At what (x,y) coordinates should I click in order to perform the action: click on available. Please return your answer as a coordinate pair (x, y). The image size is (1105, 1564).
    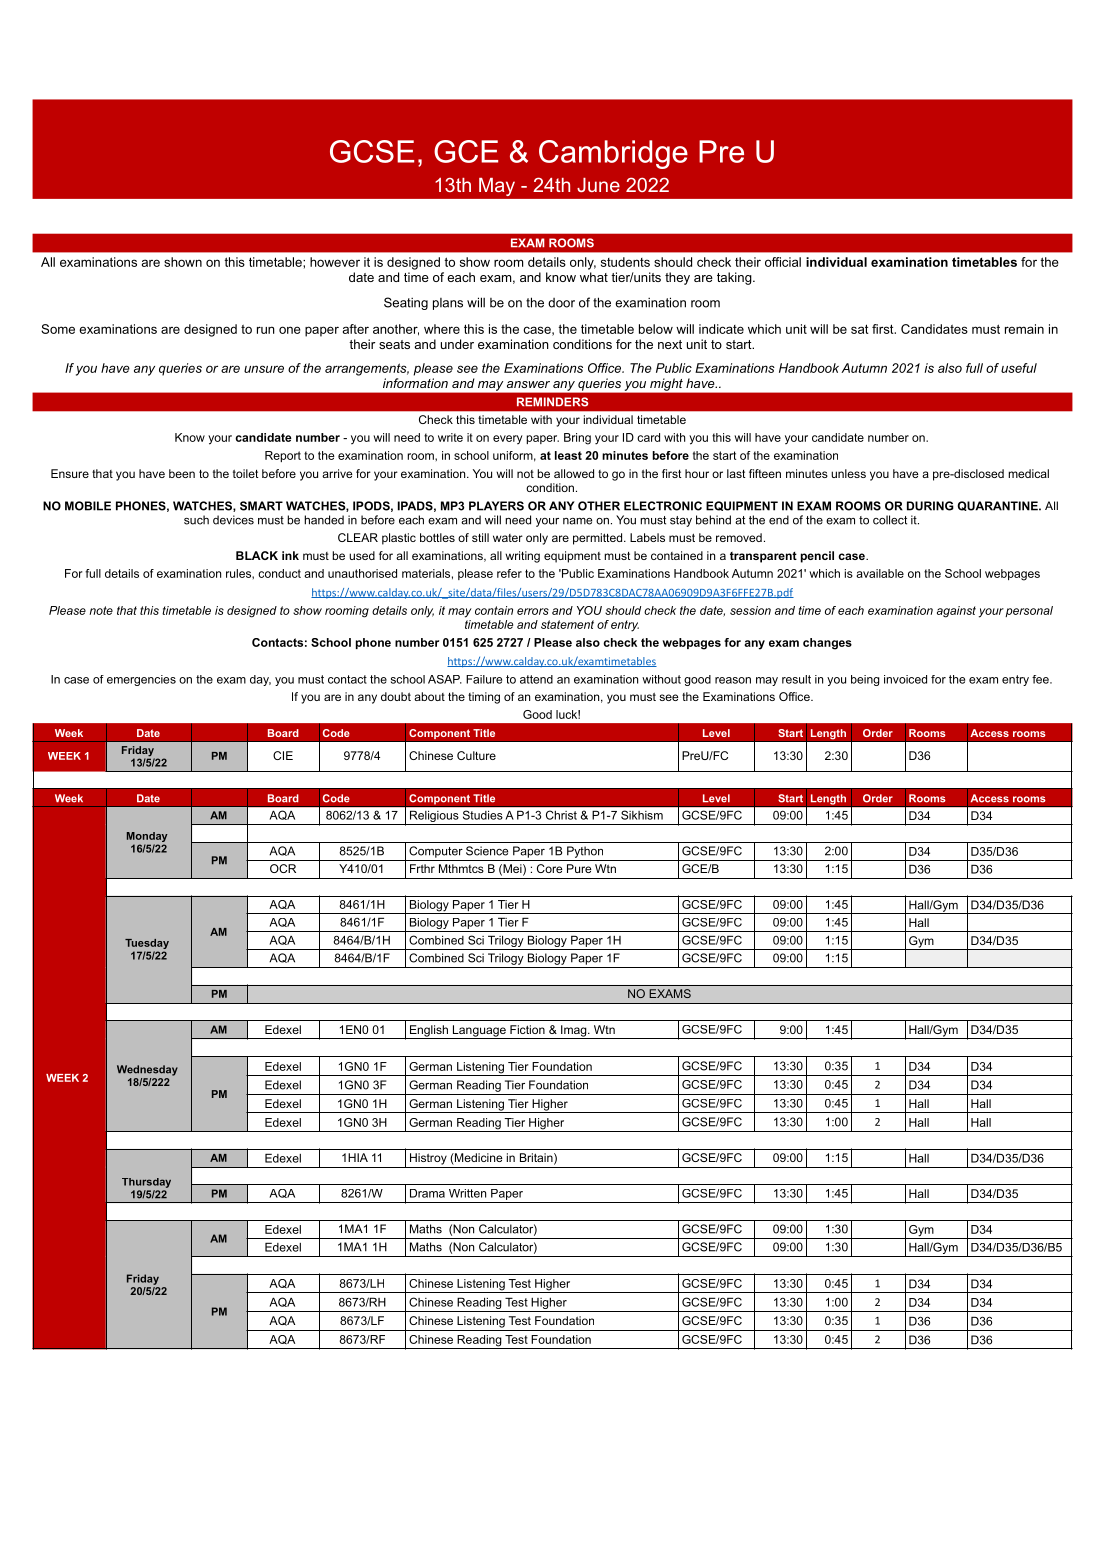
    Looking at the image, I should click on (880, 573).
